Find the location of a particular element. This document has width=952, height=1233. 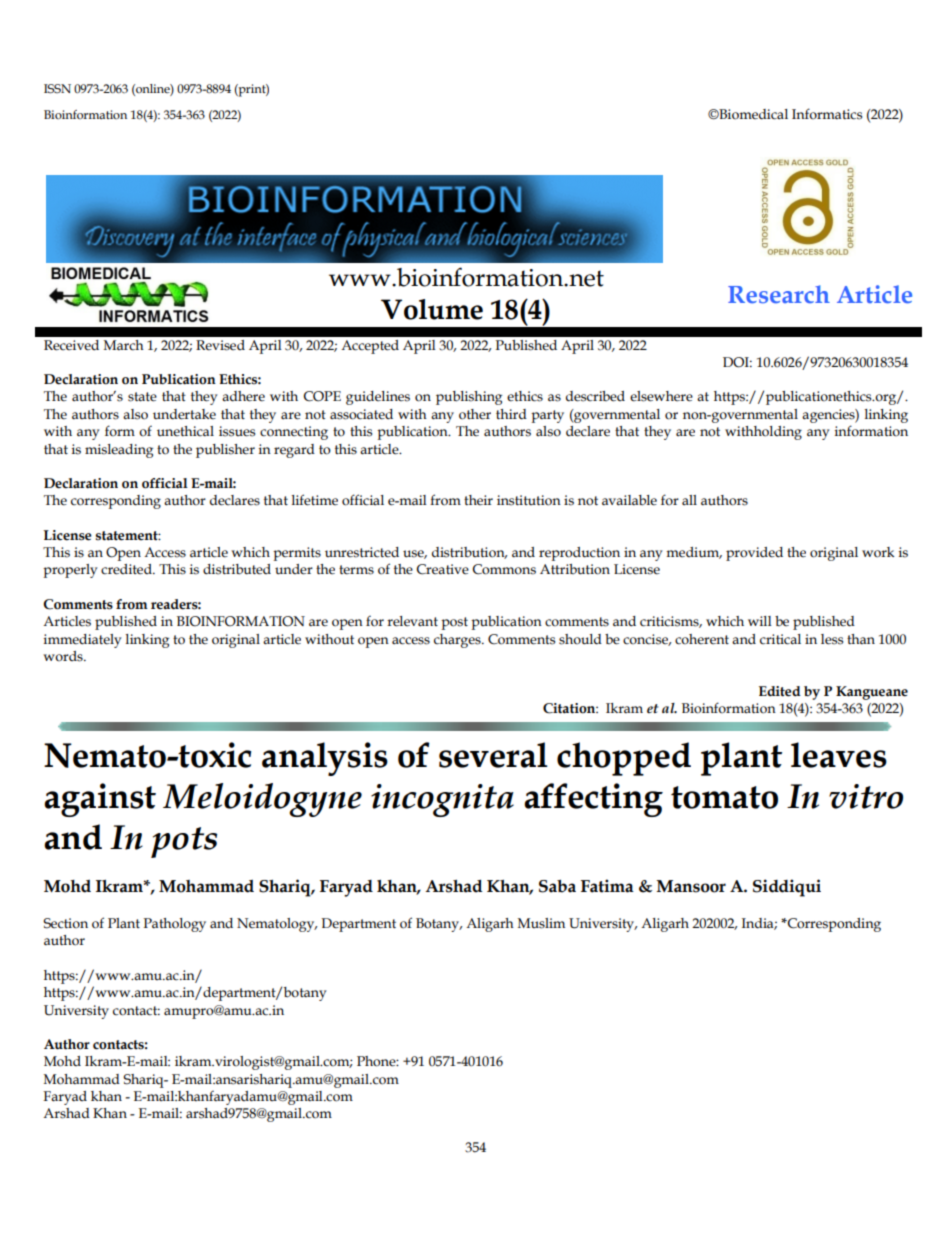

publishing is located at coordinates (469, 398).
